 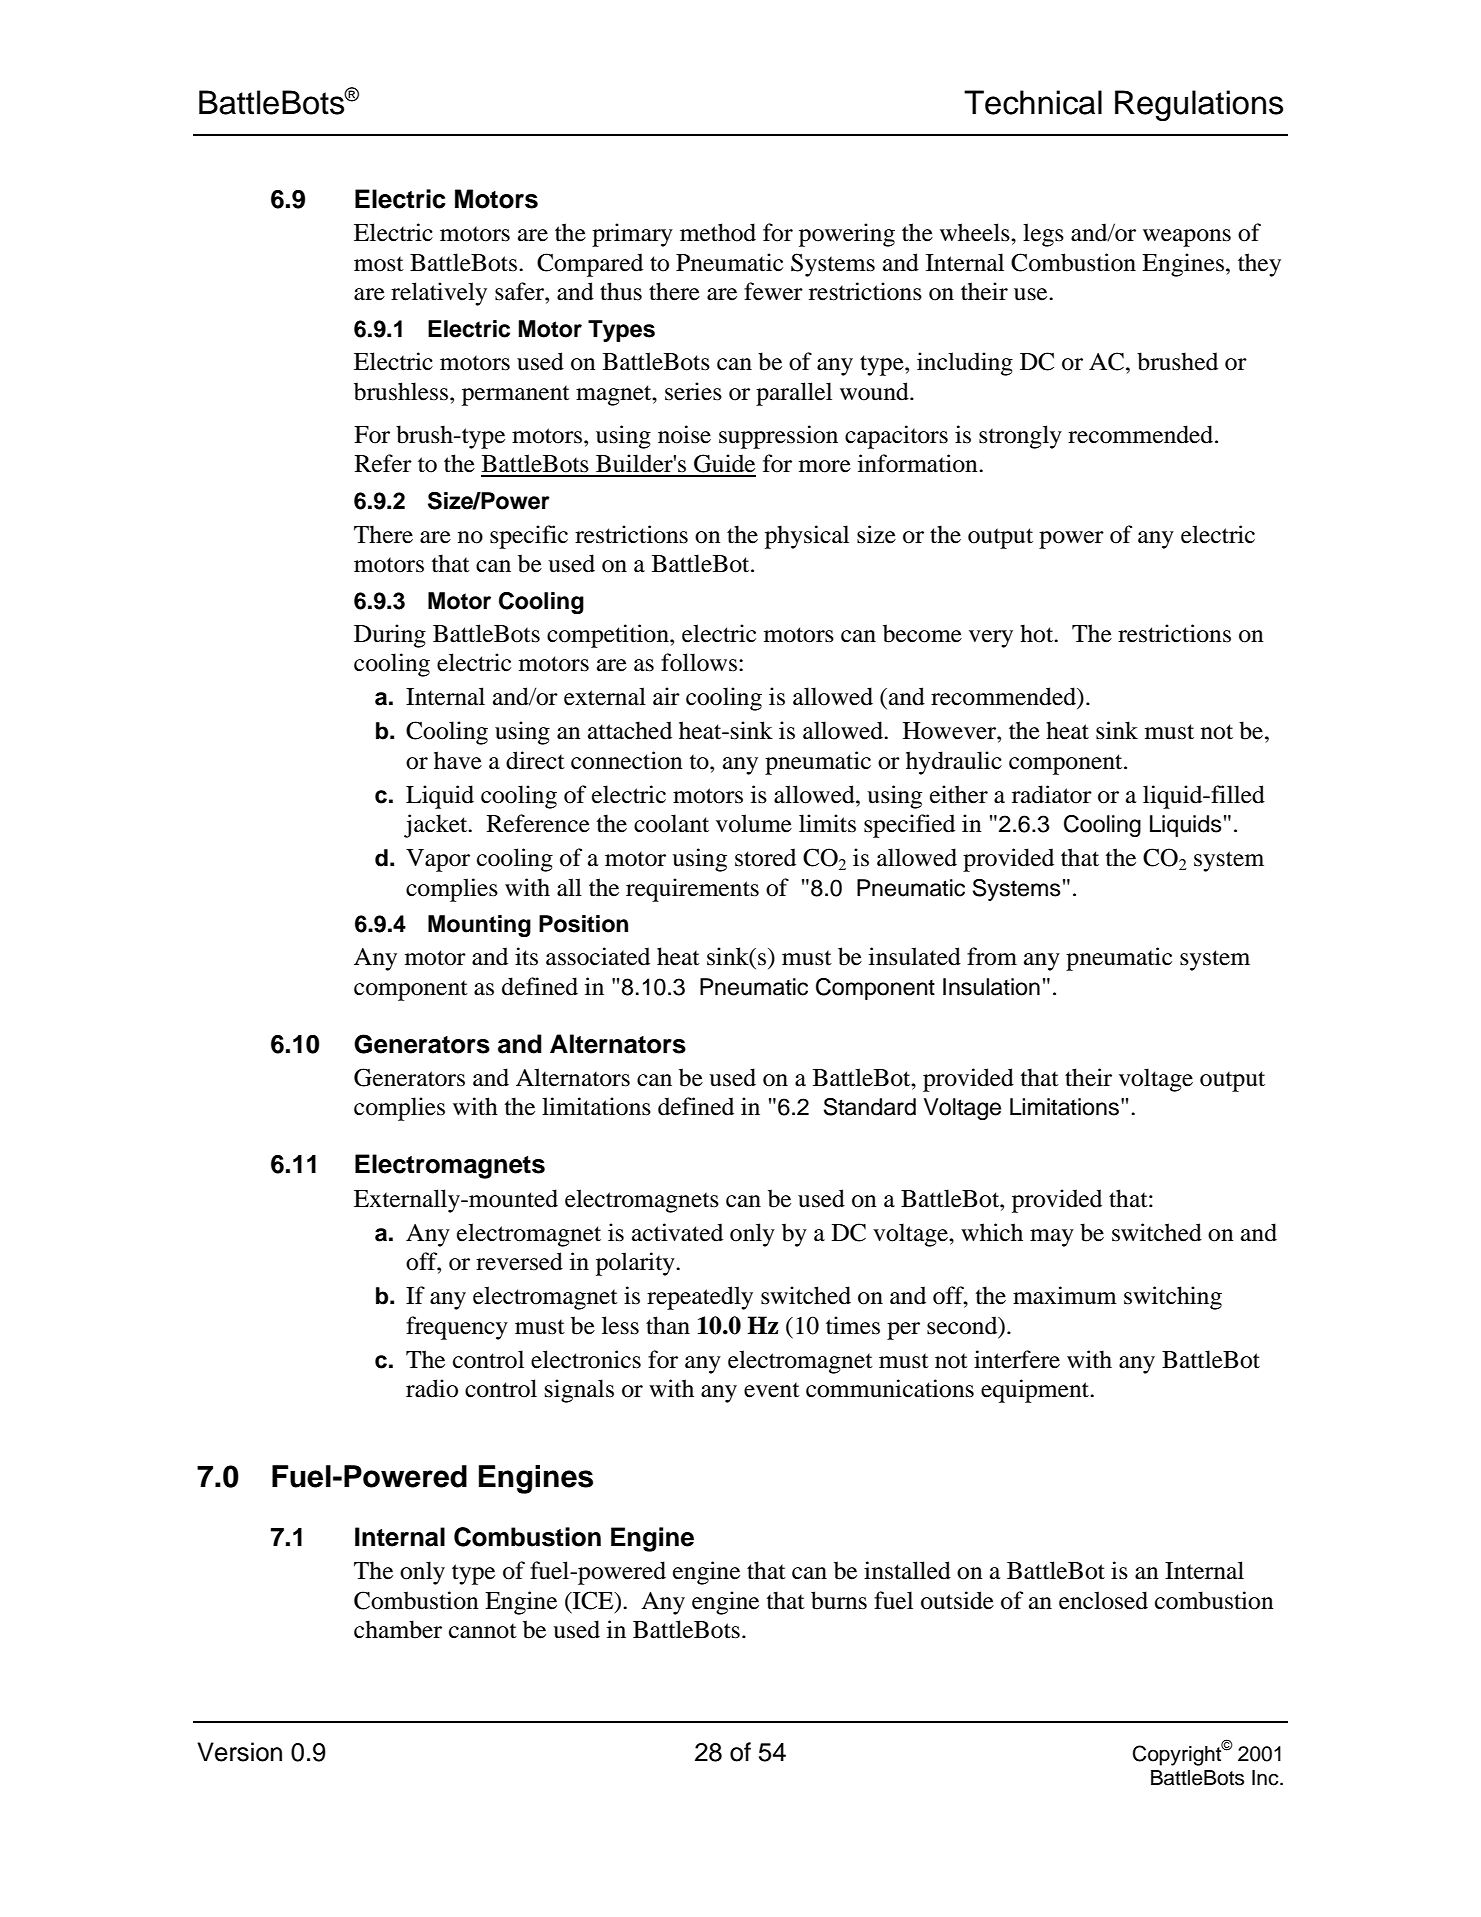 I want to click on from, so click(x=992, y=956).
